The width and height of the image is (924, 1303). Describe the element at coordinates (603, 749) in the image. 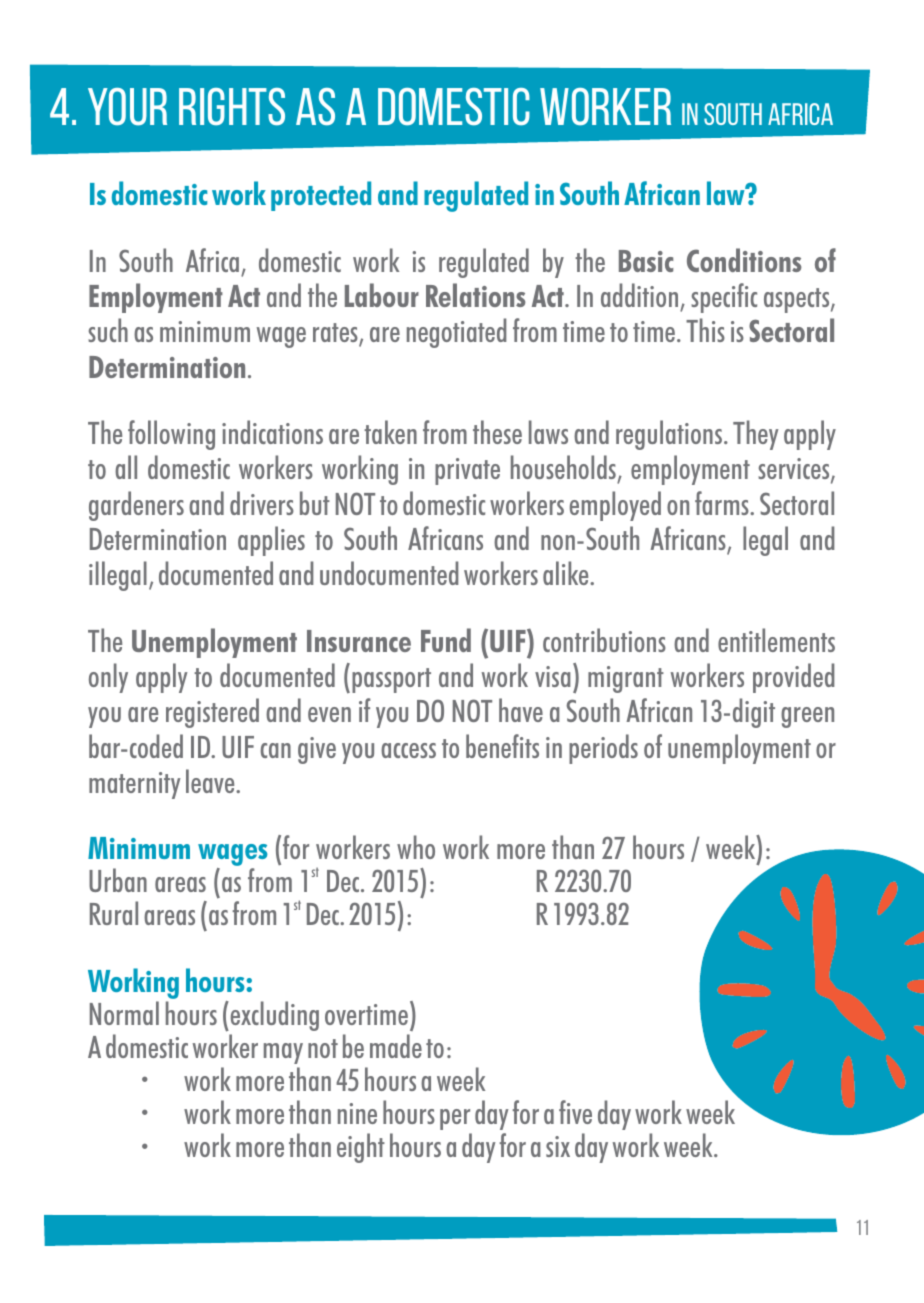

I see `periods` at that location.
